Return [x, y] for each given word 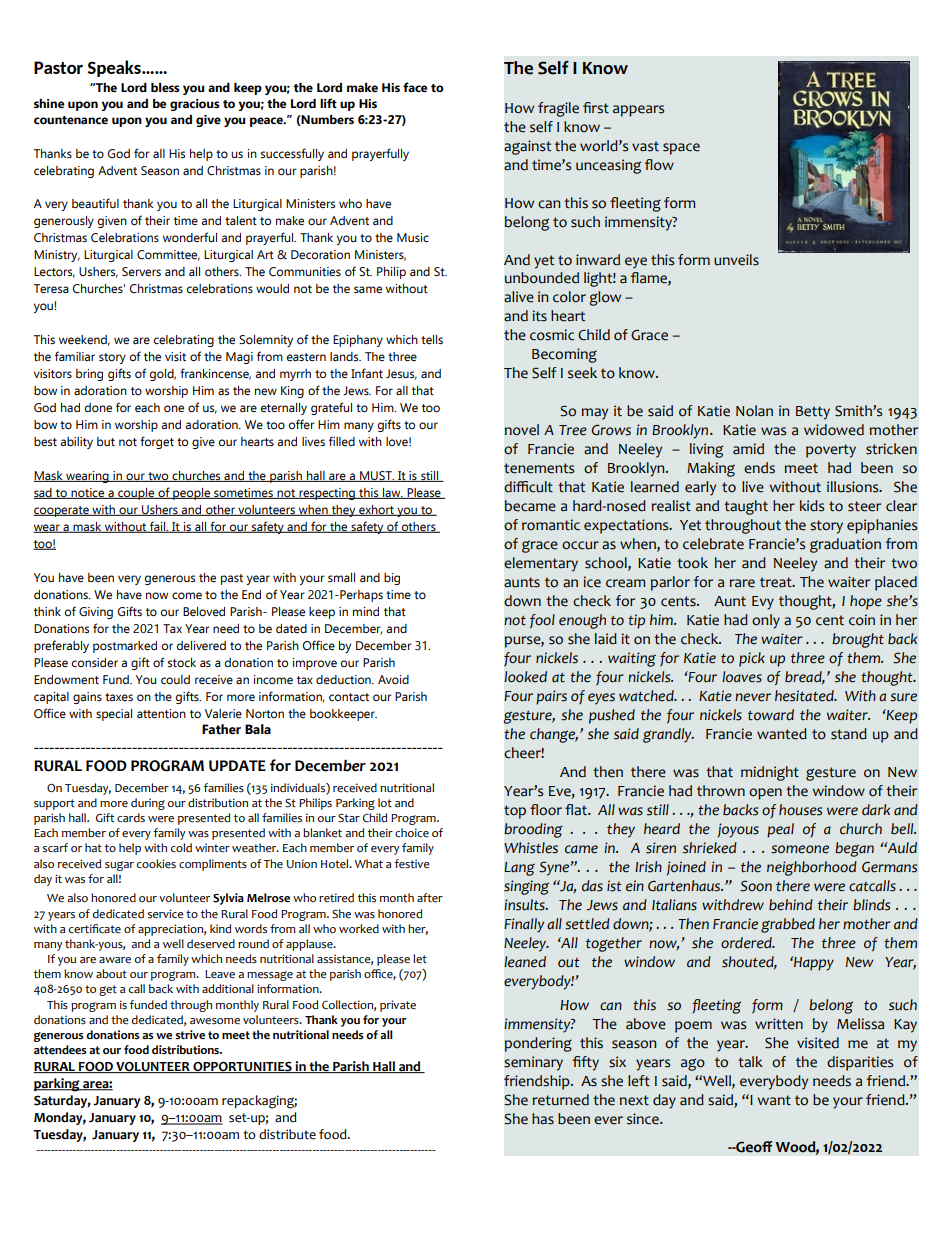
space [681, 149]
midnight [770, 773]
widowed [834, 430]
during [148, 804]
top [515, 812]
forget [157, 442]
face [415, 87]
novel [522, 430]
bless [165, 88]
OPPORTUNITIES [242, 1067]
